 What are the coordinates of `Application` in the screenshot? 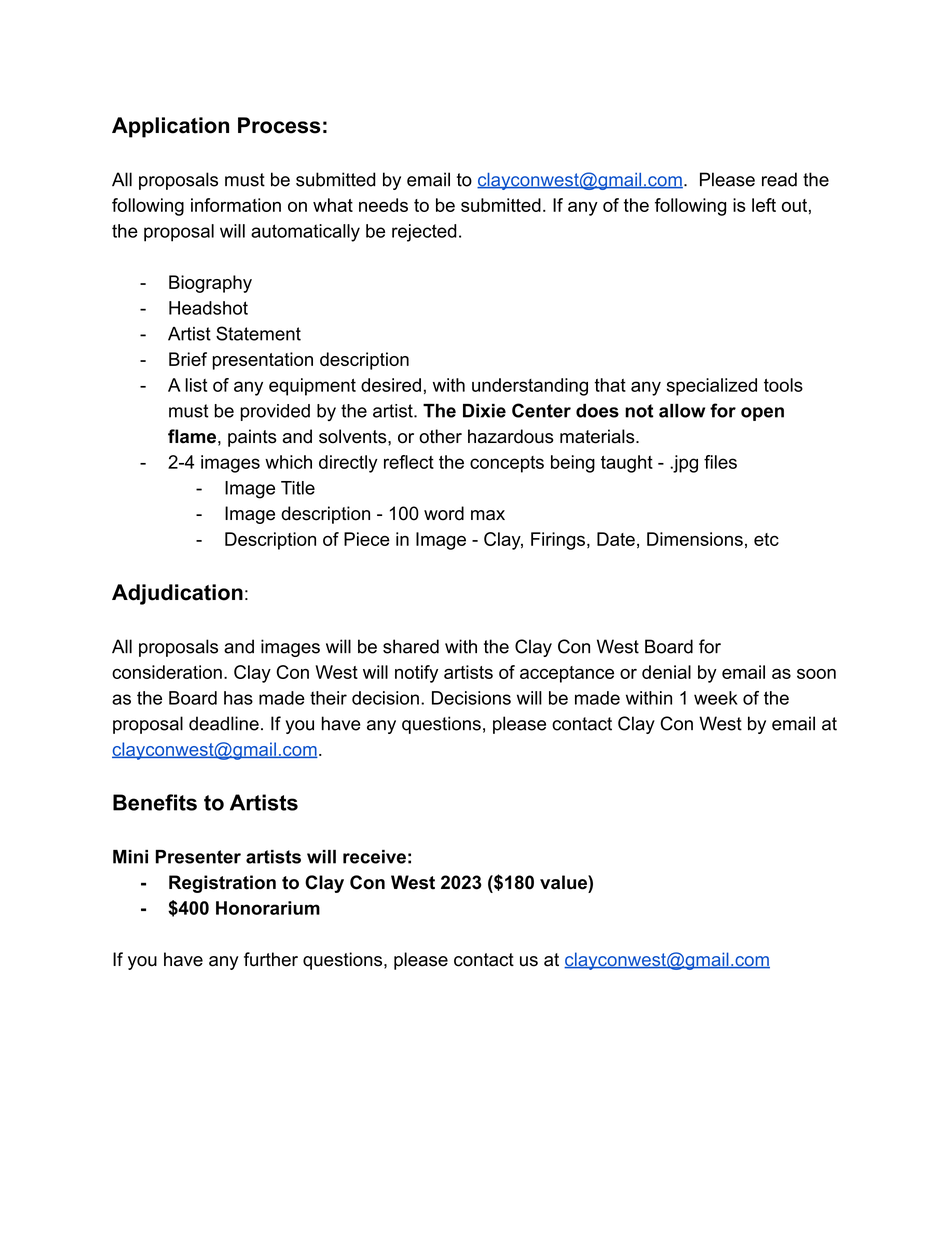 It's located at (170, 127).
